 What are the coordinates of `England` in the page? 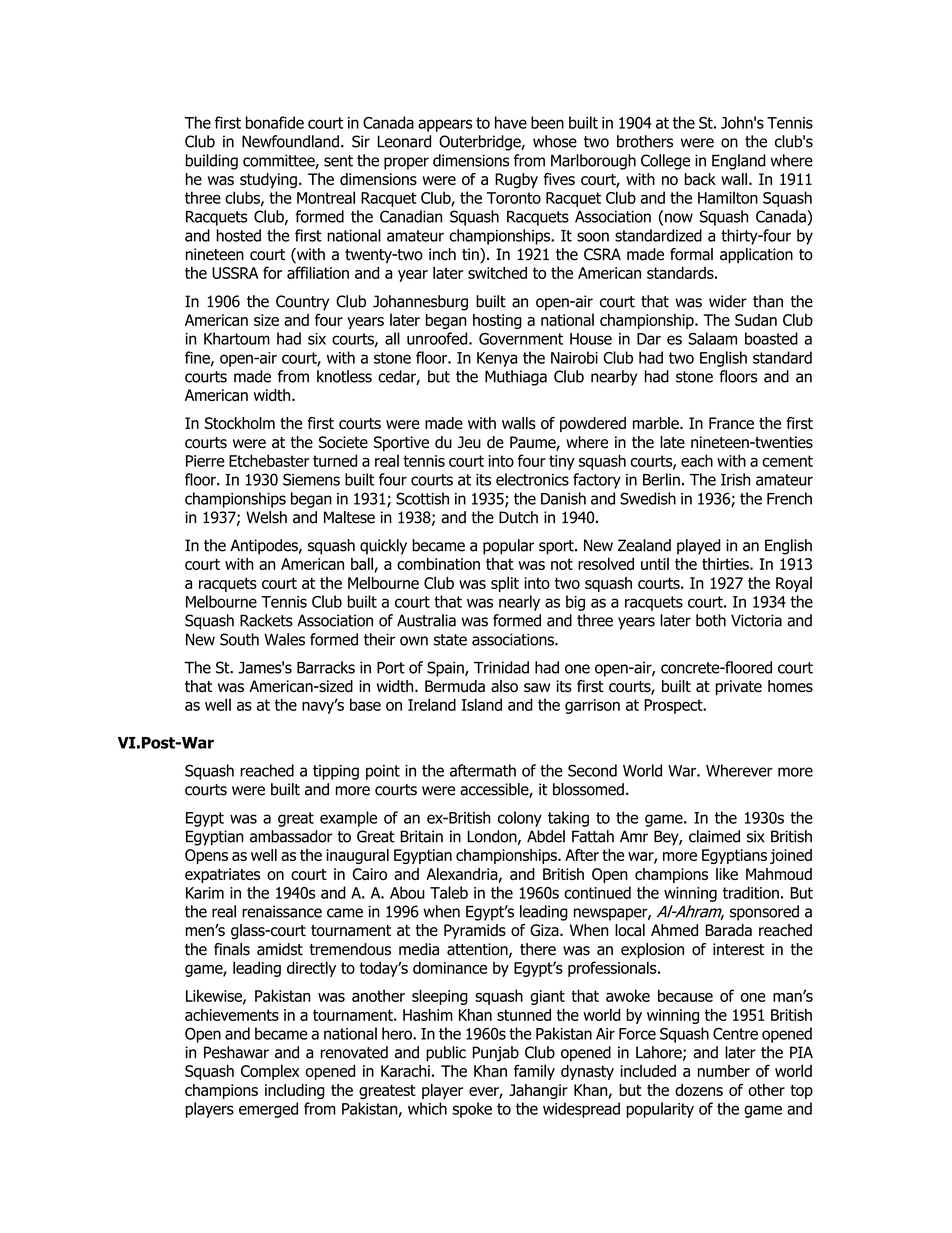 It's located at (739, 162).
